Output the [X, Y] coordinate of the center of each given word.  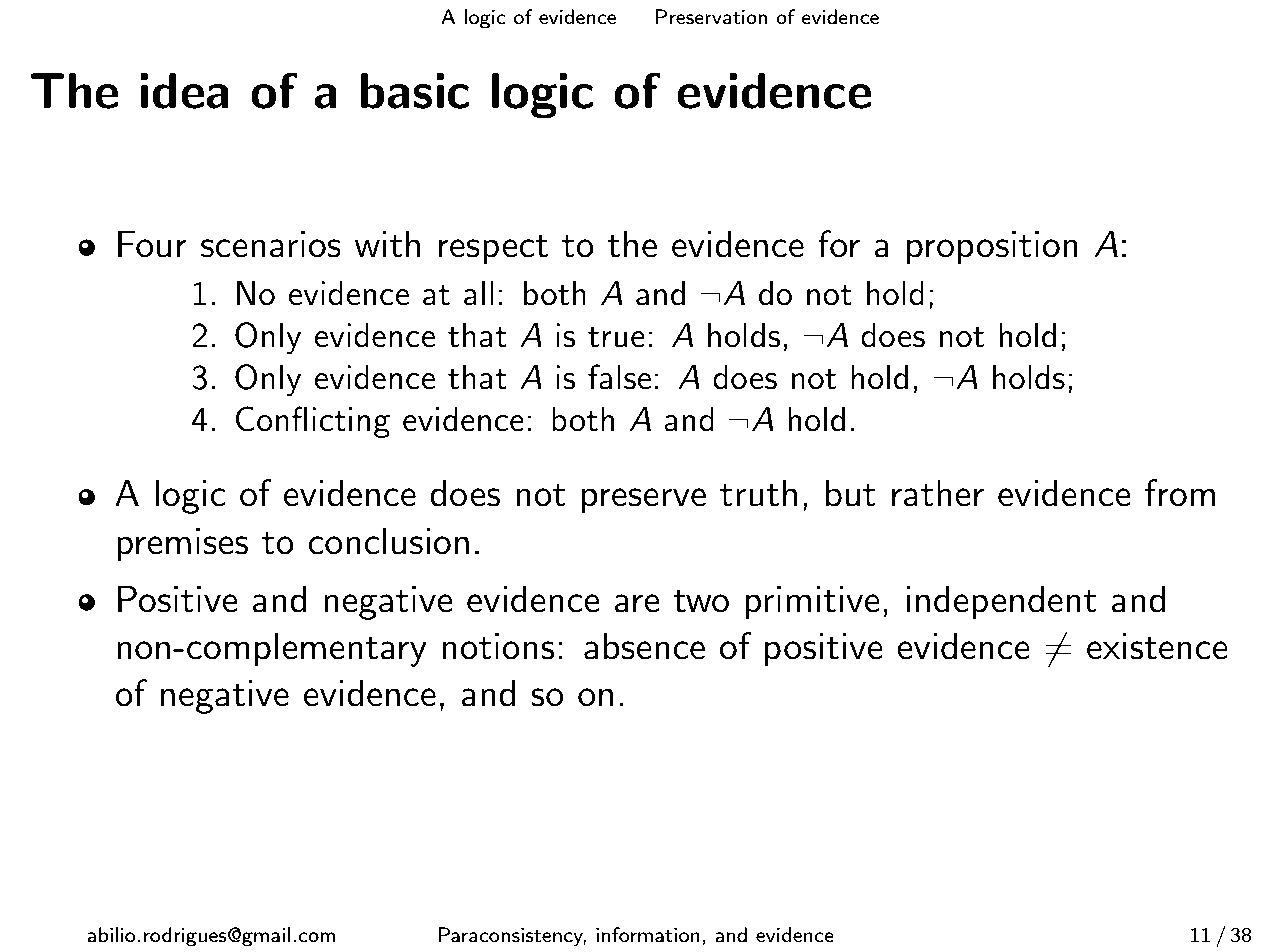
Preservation [711, 16]
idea [184, 91]
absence [644, 646]
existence [1157, 646]
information [648, 934]
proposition [992, 248]
